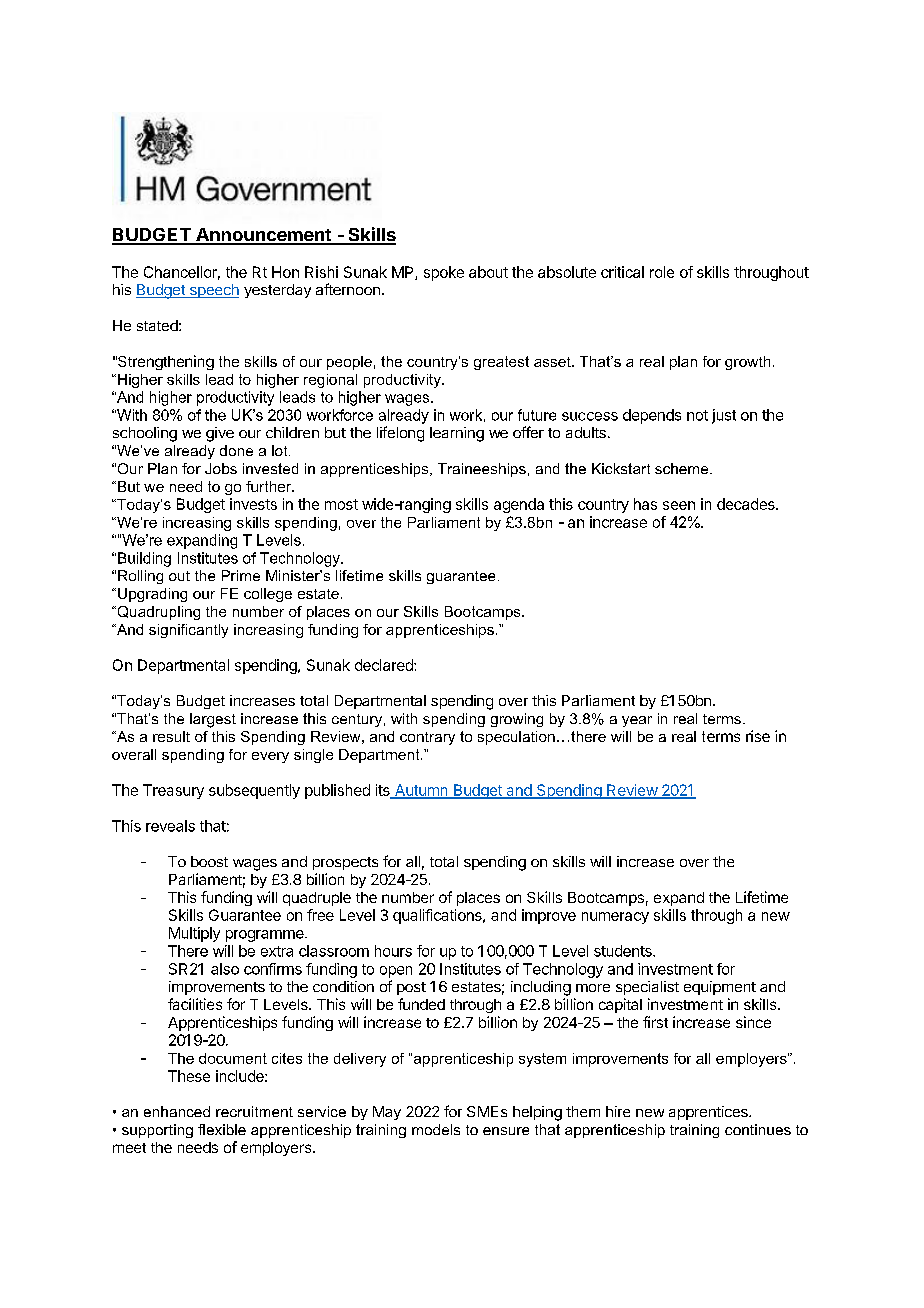 Image resolution: width=924 pixels, height=1308 pixels. I want to click on year, so click(637, 721).
